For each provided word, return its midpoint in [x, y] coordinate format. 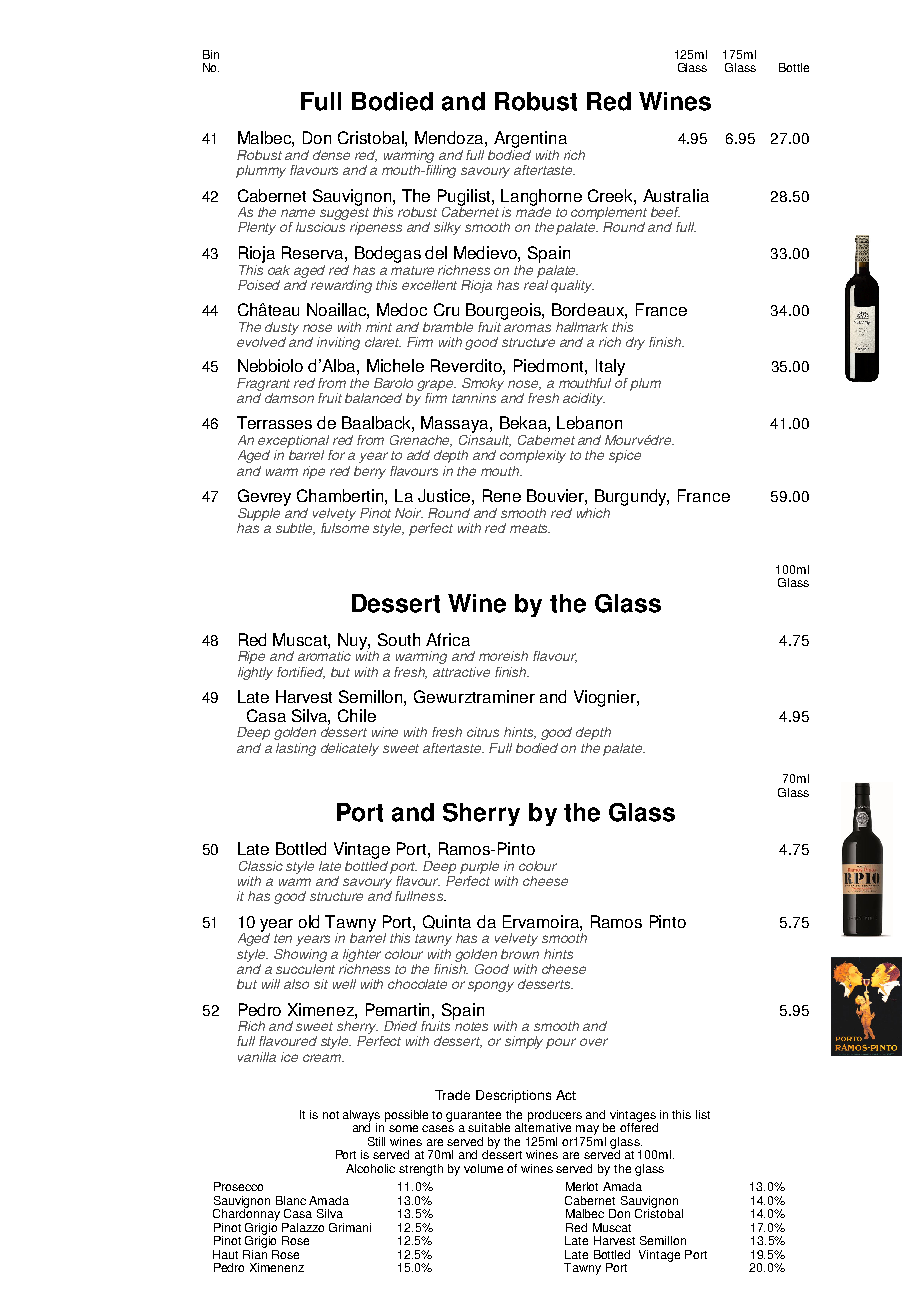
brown [520, 954]
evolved [261, 342]
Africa [448, 639]
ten [283, 938]
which [593, 513]
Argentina [530, 139]
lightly [255, 673]
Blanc [291, 1200]
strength [421, 1170]
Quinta [447, 922]
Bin [211, 54]
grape [436, 385]
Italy [610, 367]
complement [609, 215]
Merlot [582, 1186]
